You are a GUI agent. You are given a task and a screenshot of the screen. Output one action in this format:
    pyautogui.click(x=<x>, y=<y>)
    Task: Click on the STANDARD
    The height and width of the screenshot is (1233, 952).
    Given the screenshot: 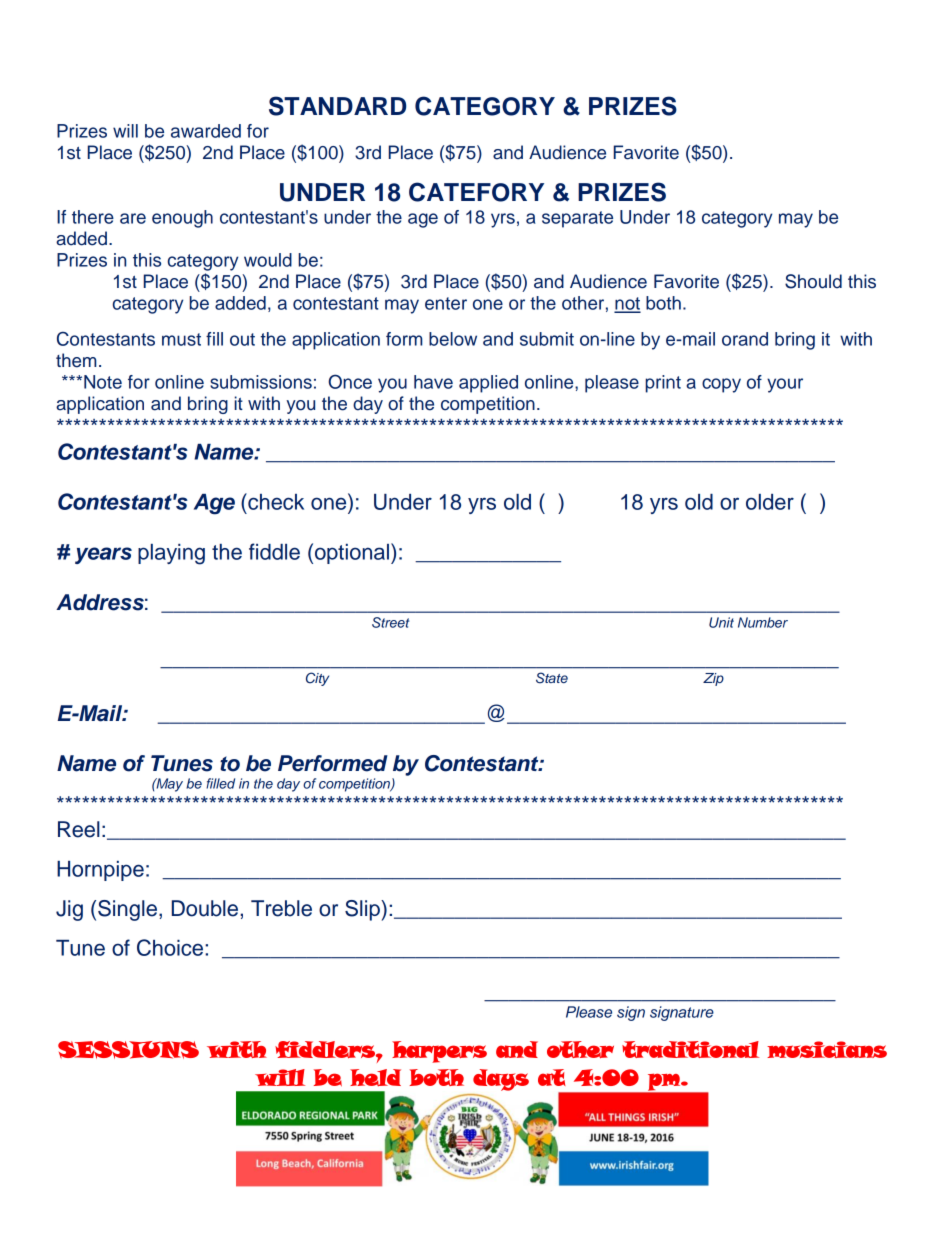 What is the action you would take?
    pyautogui.click(x=337, y=106)
